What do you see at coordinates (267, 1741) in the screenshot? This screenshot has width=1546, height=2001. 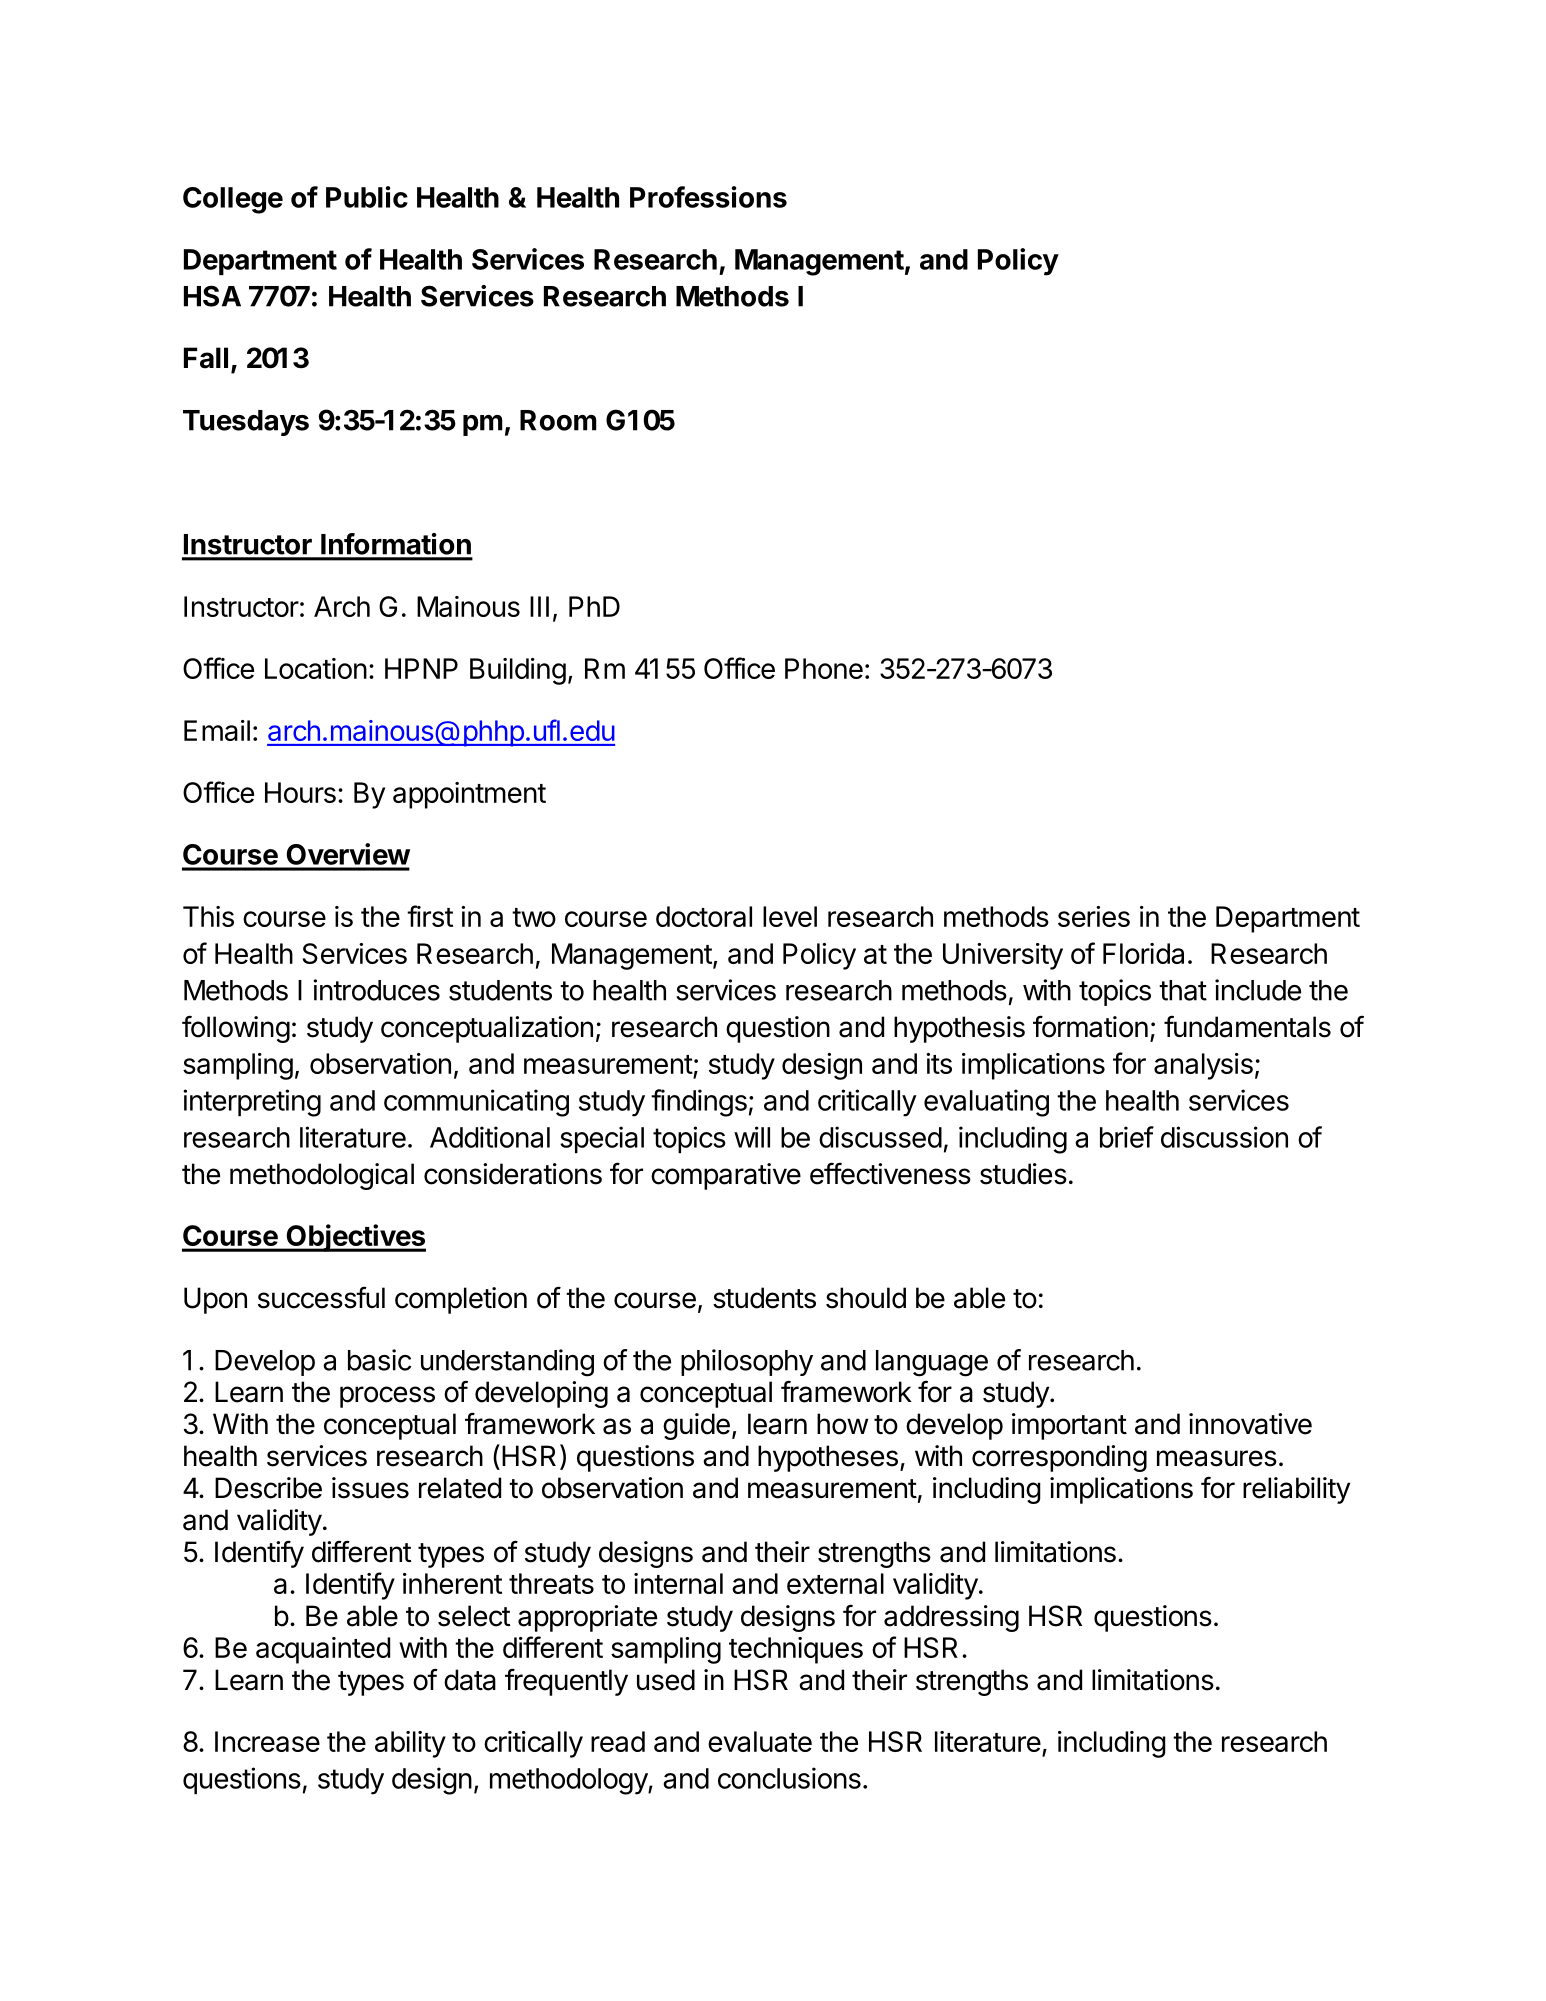 I see `Increase` at bounding box center [267, 1741].
